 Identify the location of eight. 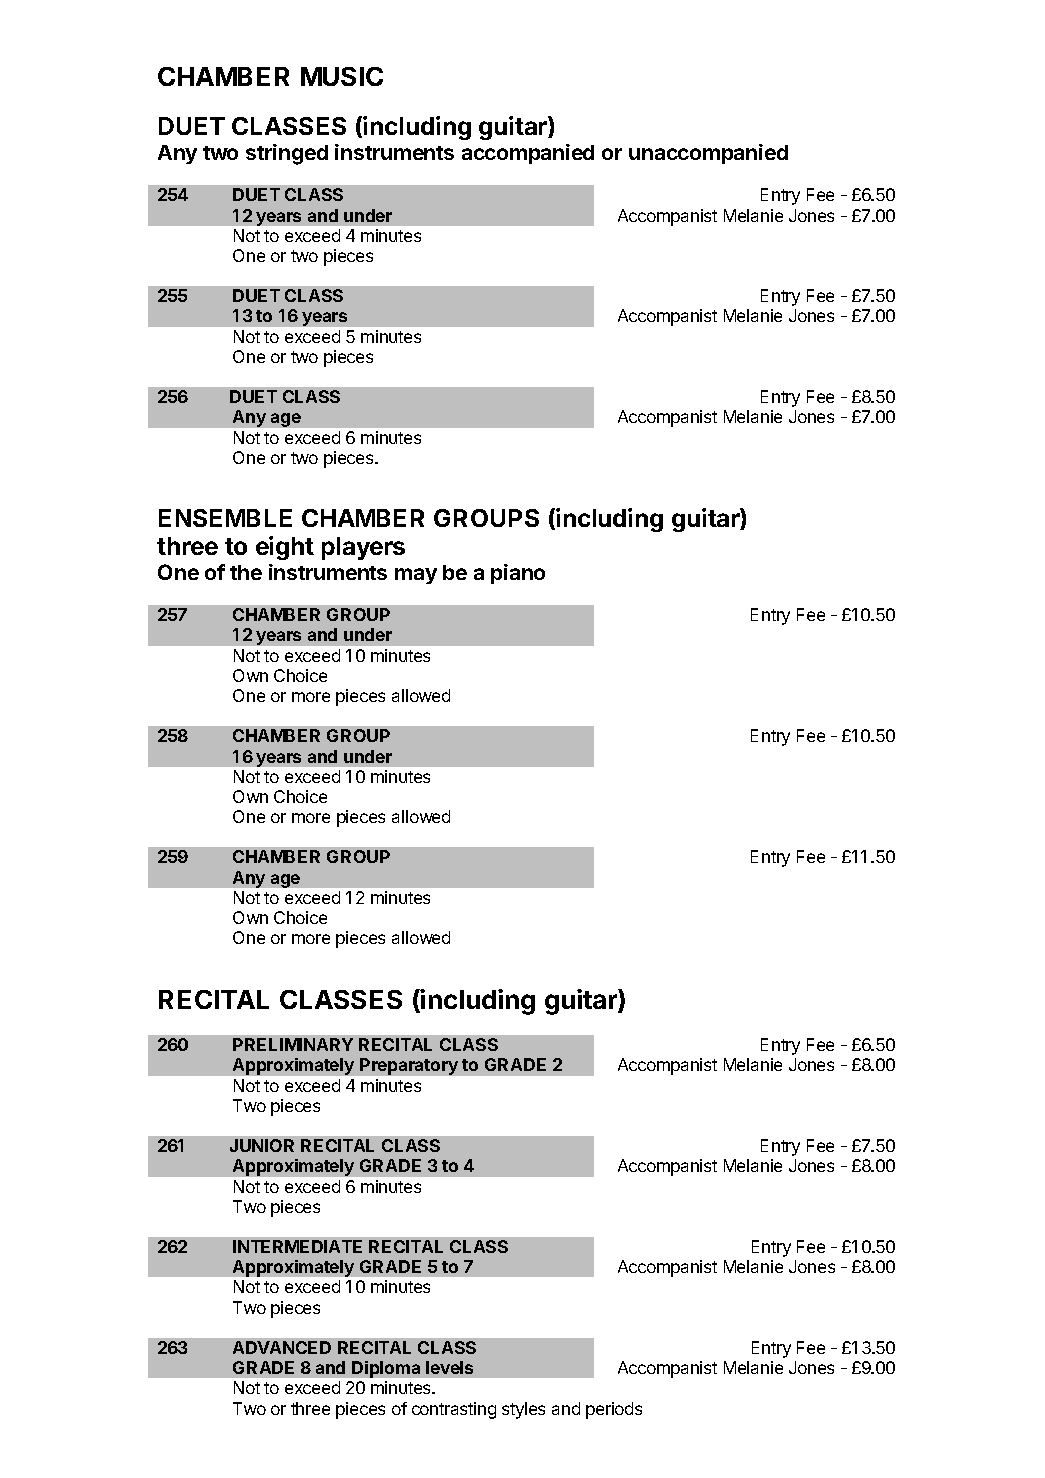
(285, 548).
